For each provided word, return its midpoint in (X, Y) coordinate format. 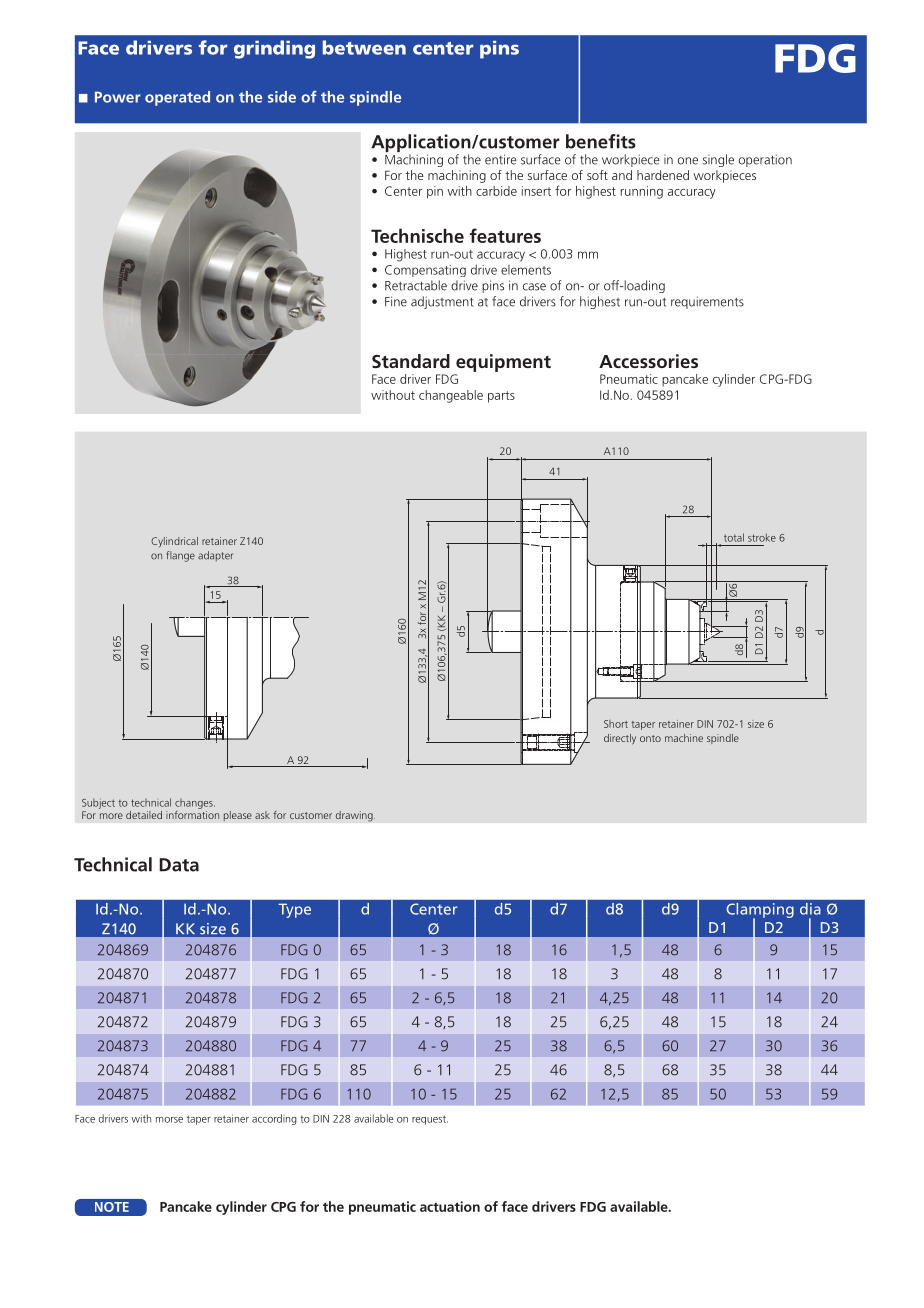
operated (177, 98)
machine (684, 738)
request (430, 1120)
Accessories (648, 361)
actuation (450, 1206)
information (192, 813)
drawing (355, 816)
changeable (451, 396)
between (364, 47)
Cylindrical (174, 542)
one (688, 161)
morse (169, 1120)
